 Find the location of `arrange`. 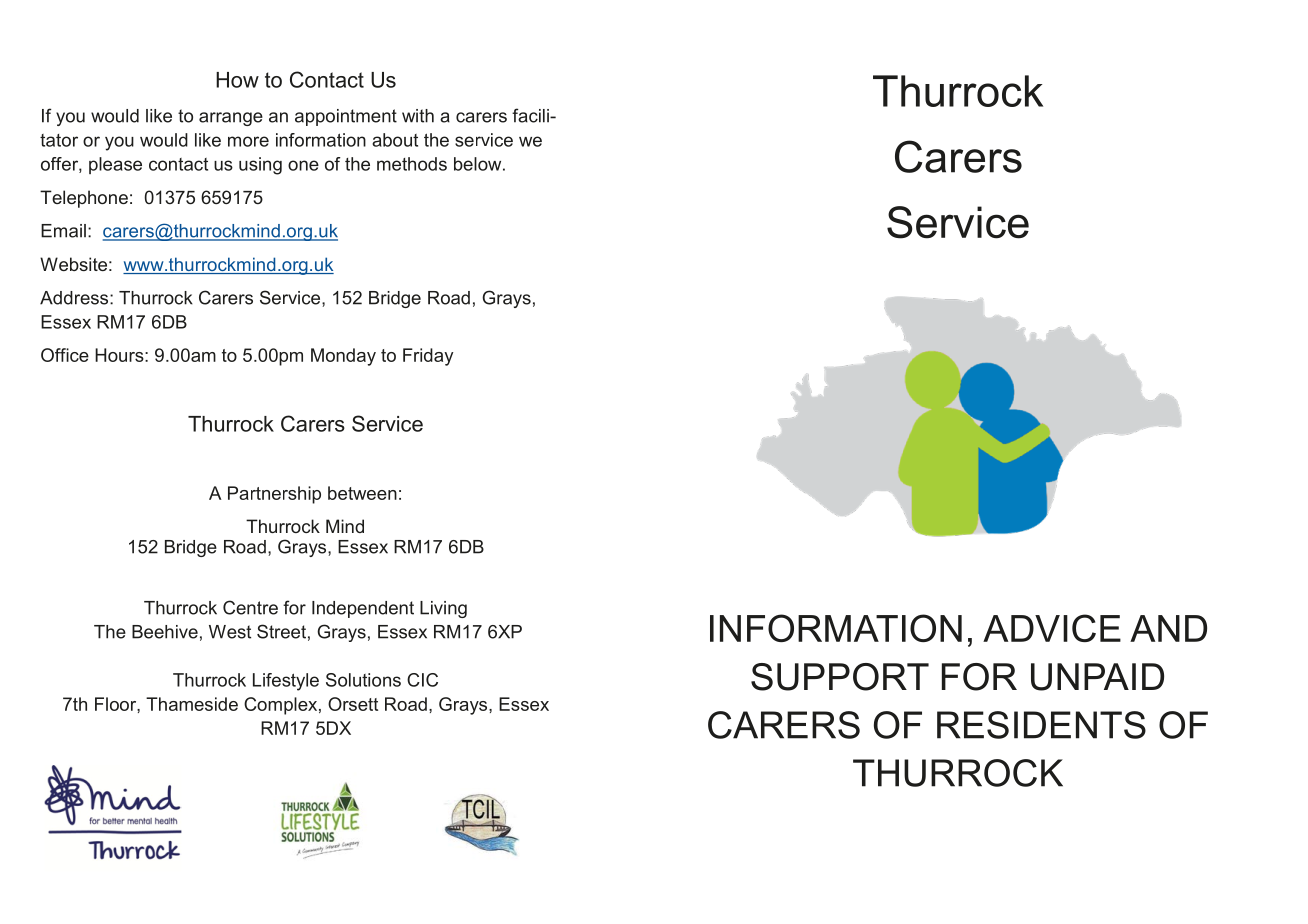

arrange is located at coordinates (231, 119).
